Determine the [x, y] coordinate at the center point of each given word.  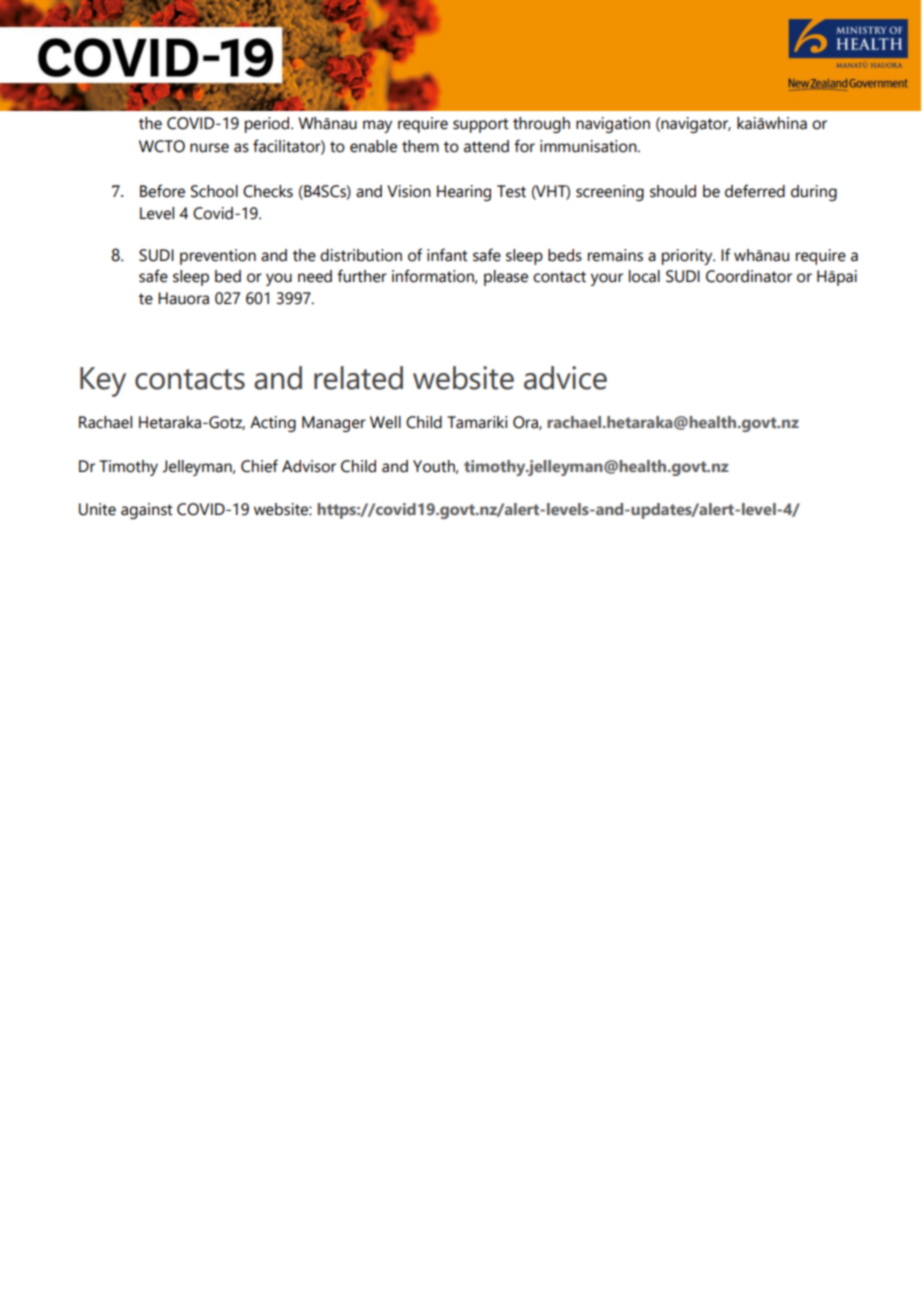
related [358, 378]
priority [688, 257]
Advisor [309, 466]
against [147, 511]
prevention [218, 257]
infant [447, 255]
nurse [209, 148]
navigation [613, 125]
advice [565, 378]
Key [103, 382]
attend [486, 146]
